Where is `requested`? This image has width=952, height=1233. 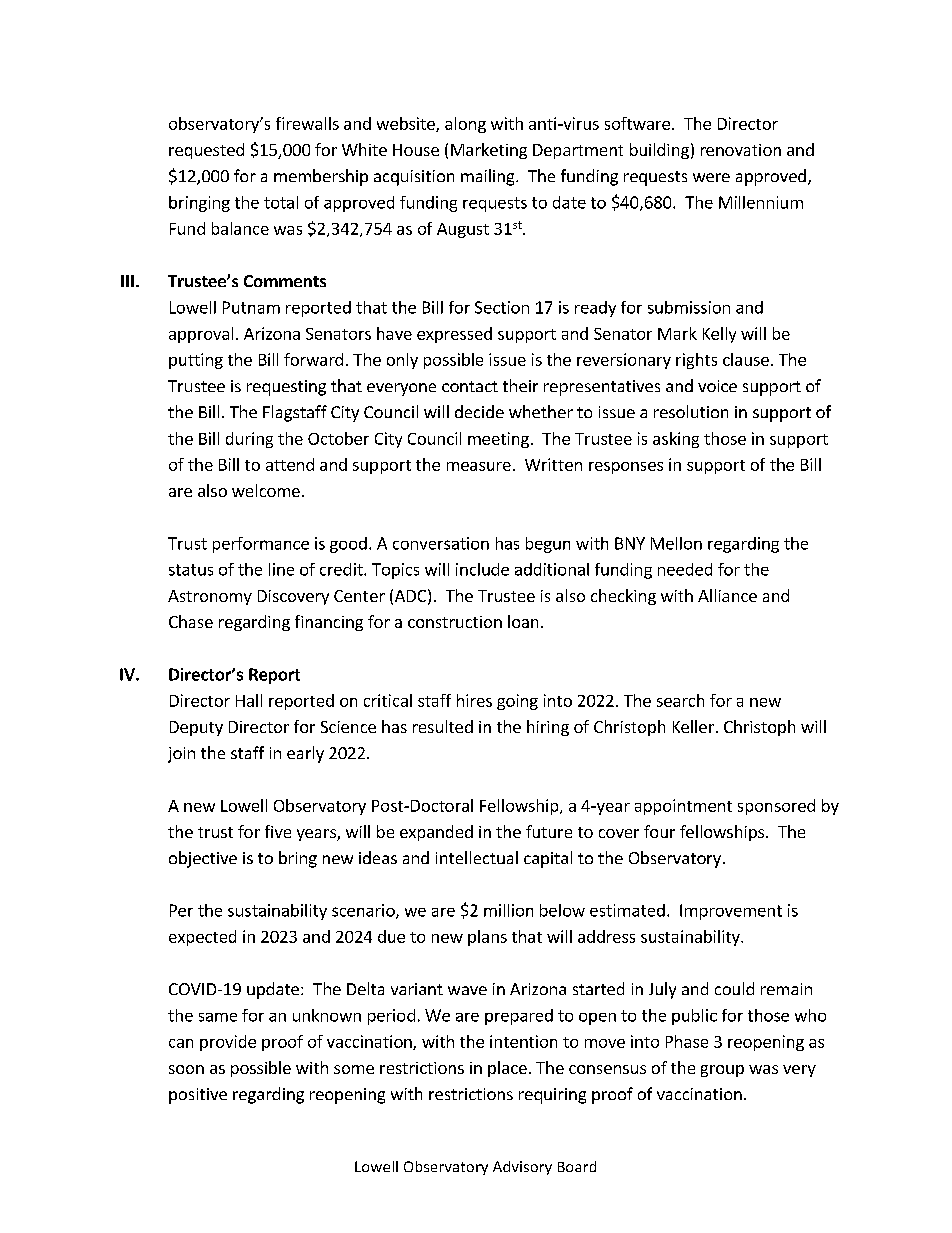
requested is located at coordinates (206, 151).
